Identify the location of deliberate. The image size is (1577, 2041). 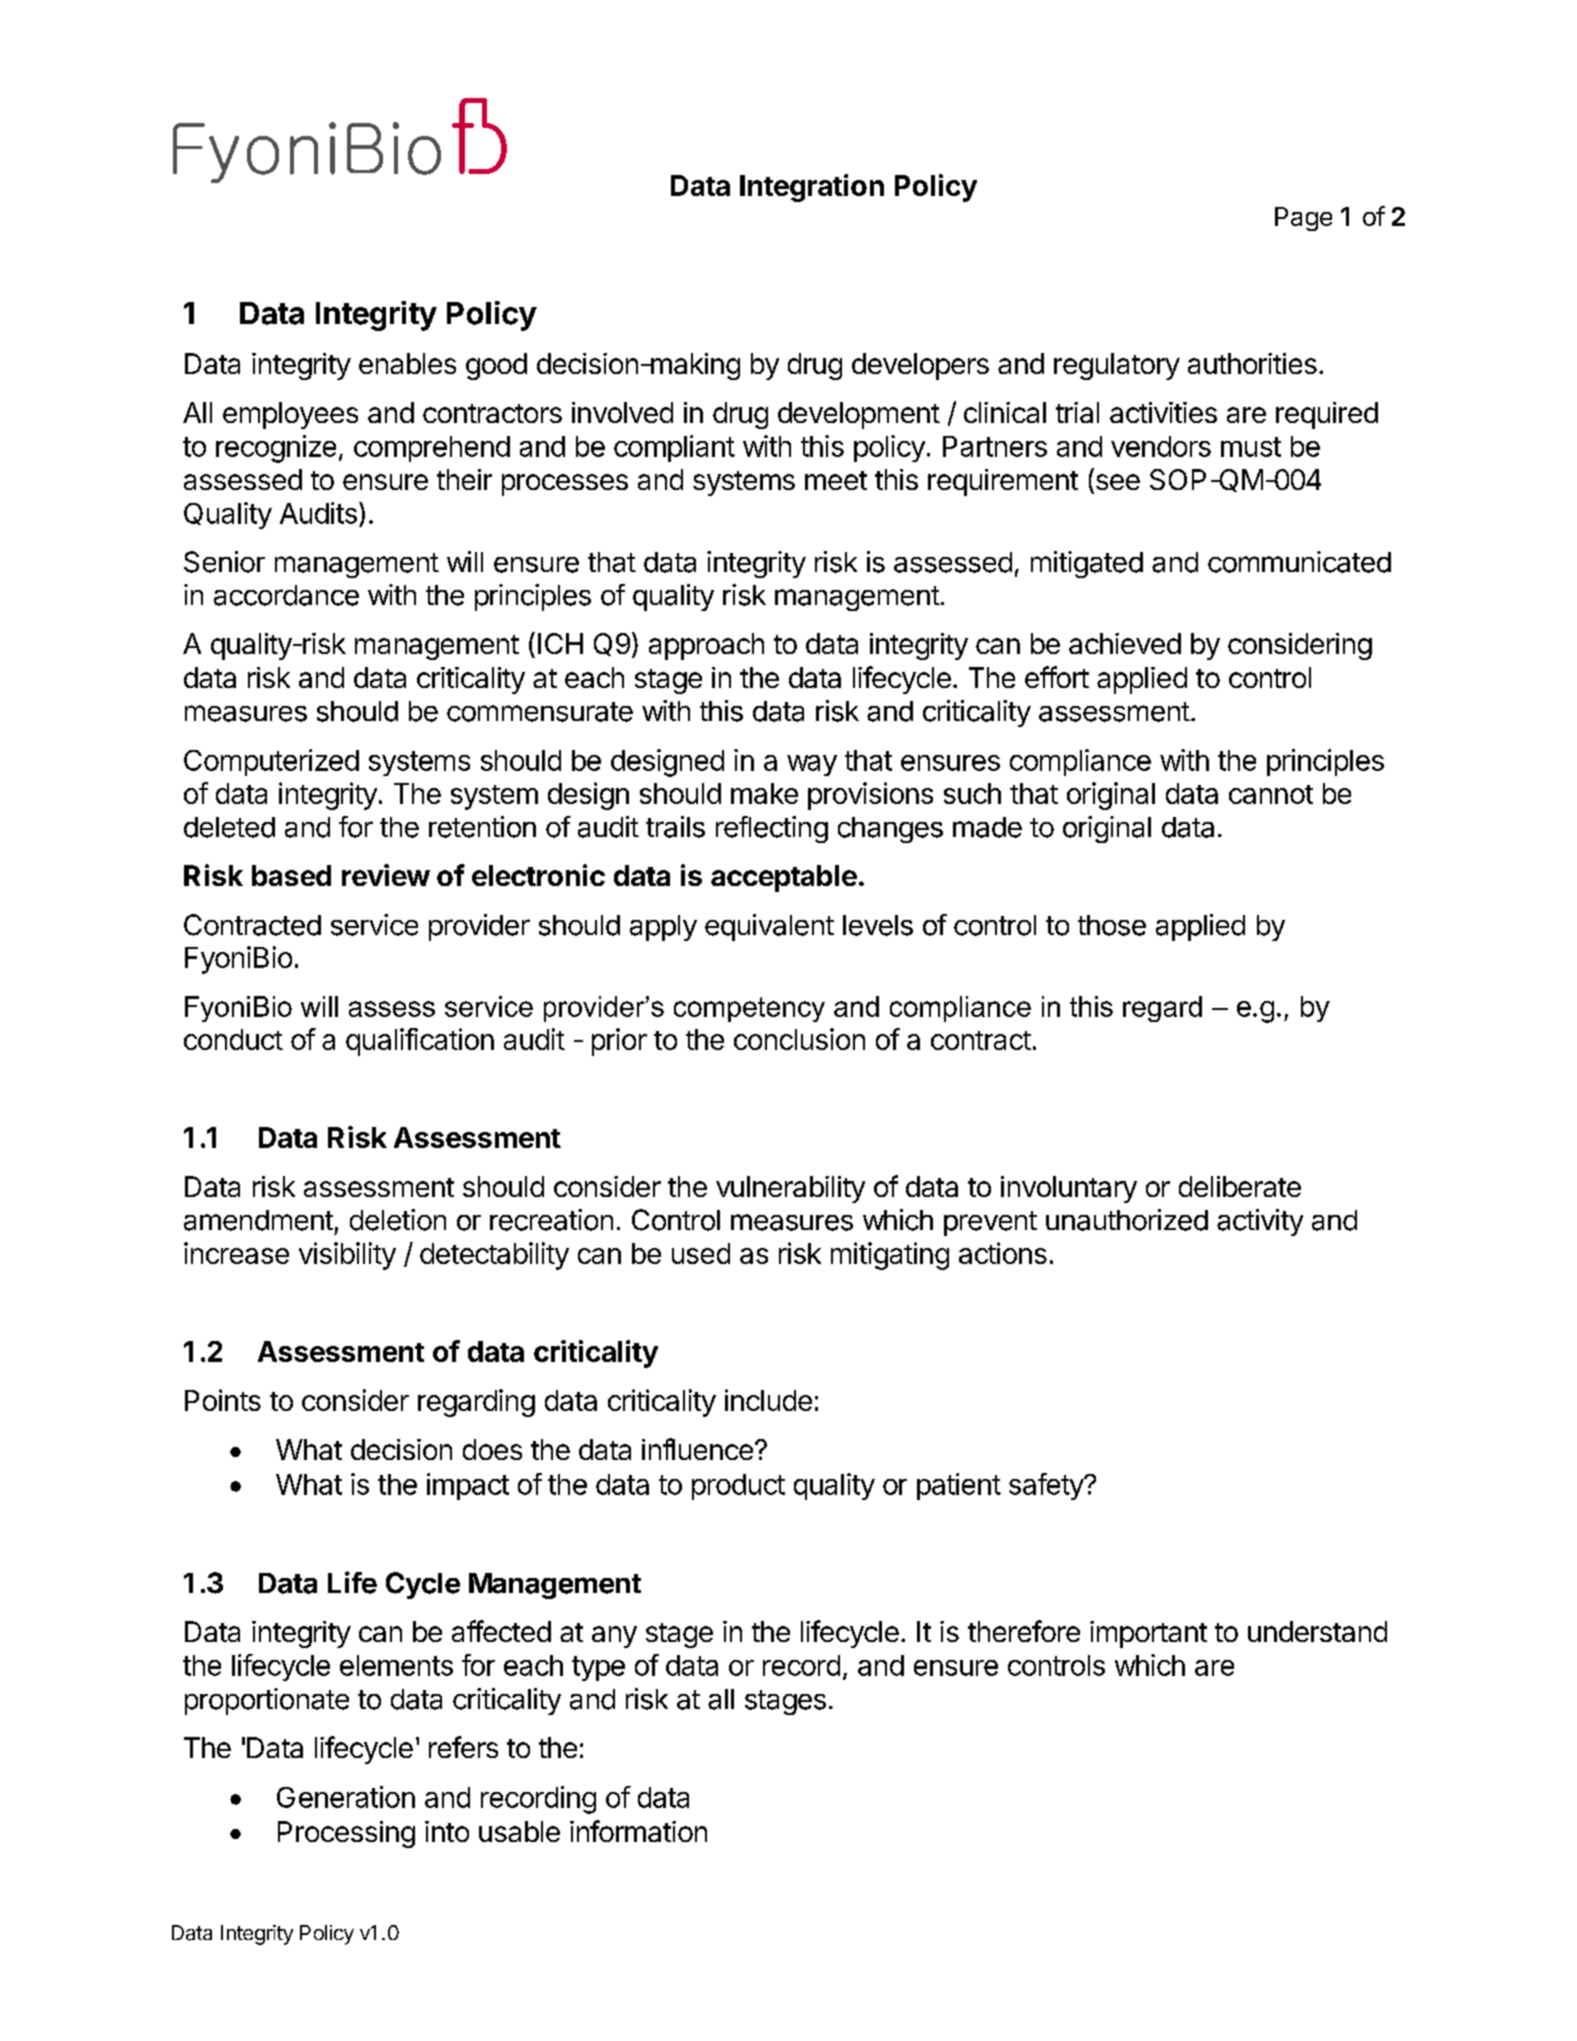
(1240, 1186).
